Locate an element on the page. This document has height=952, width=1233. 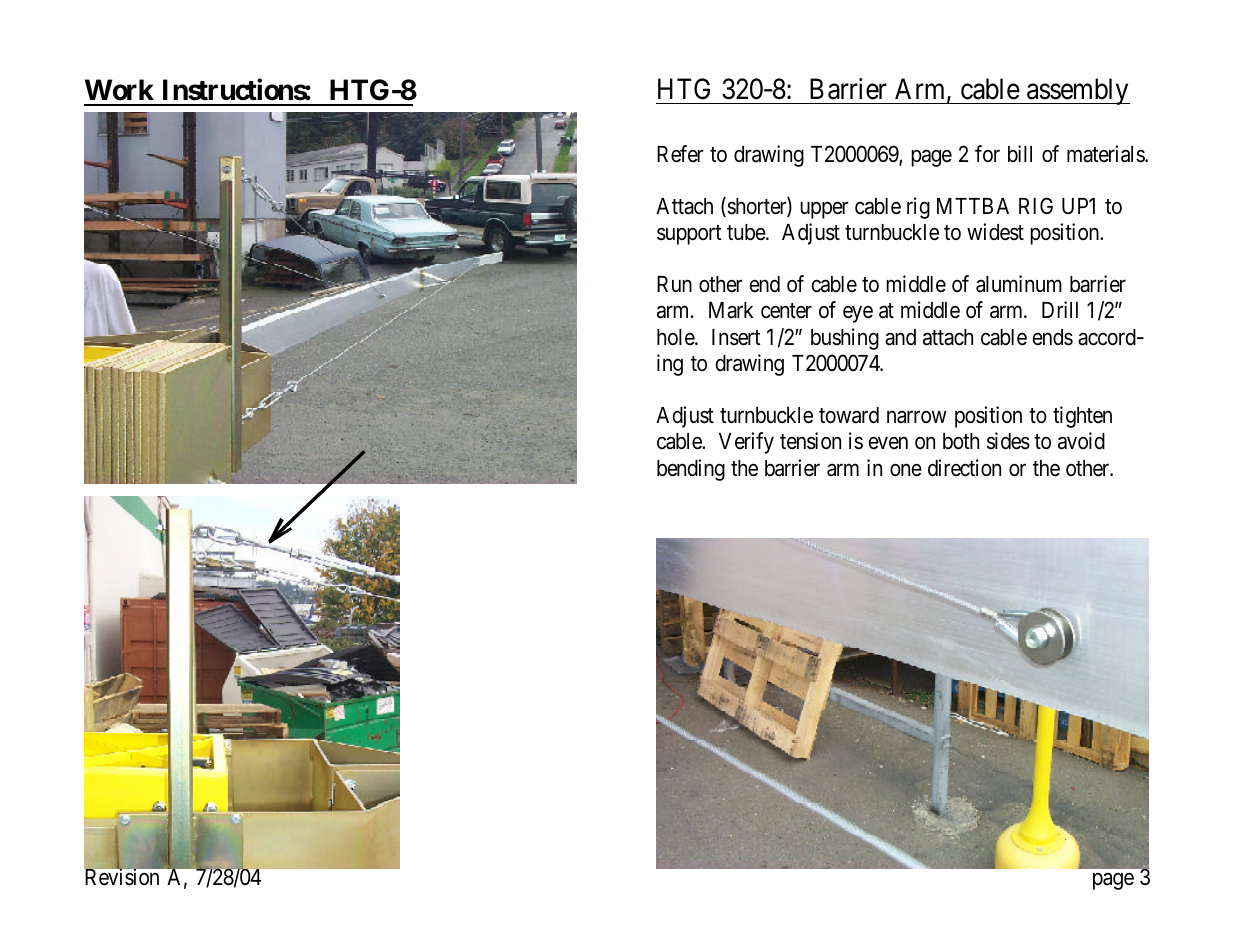
assembly is located at coordinates (1077, 91).
